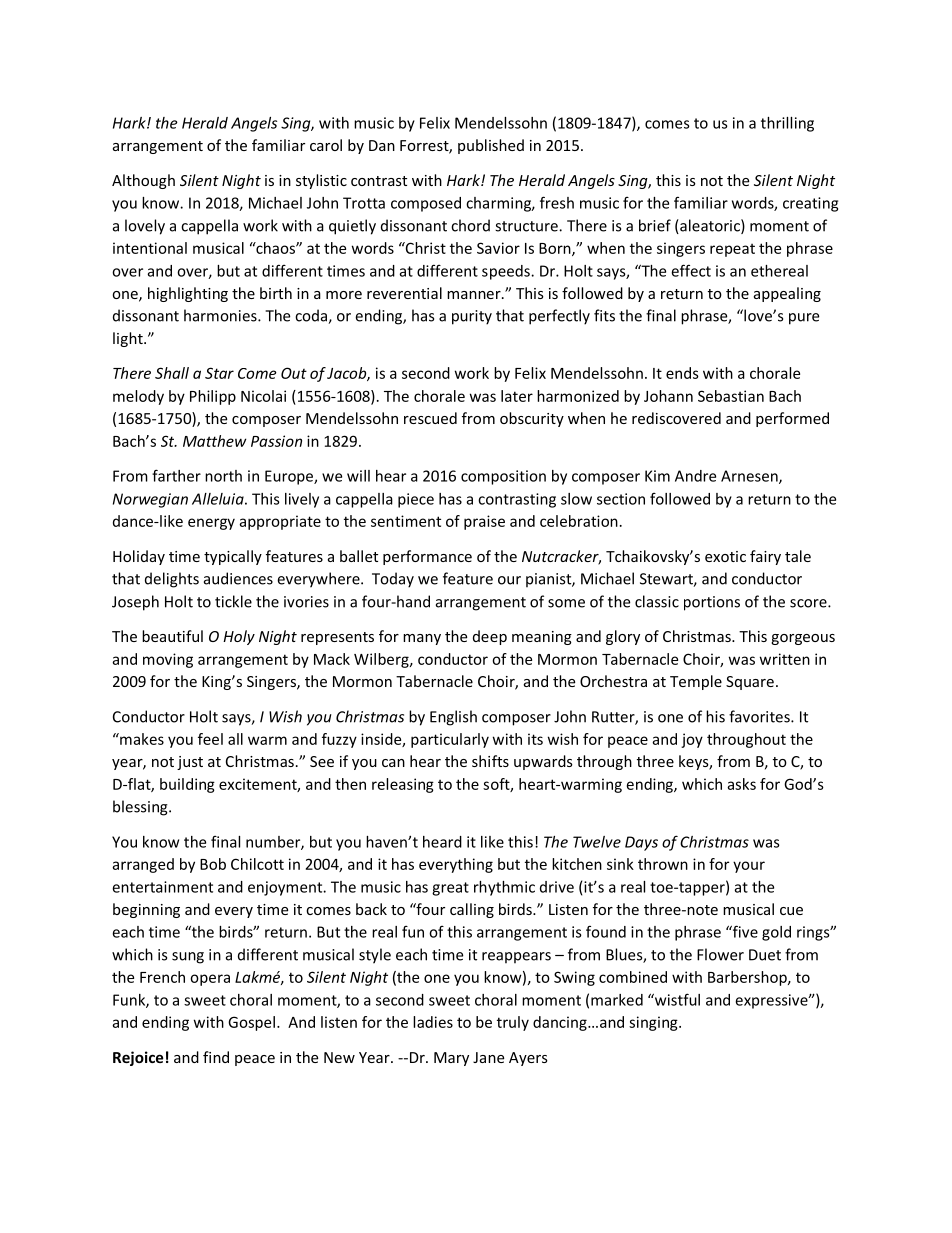 This page has height=1233, width=952. I want to click on later, so click(517, 396).
